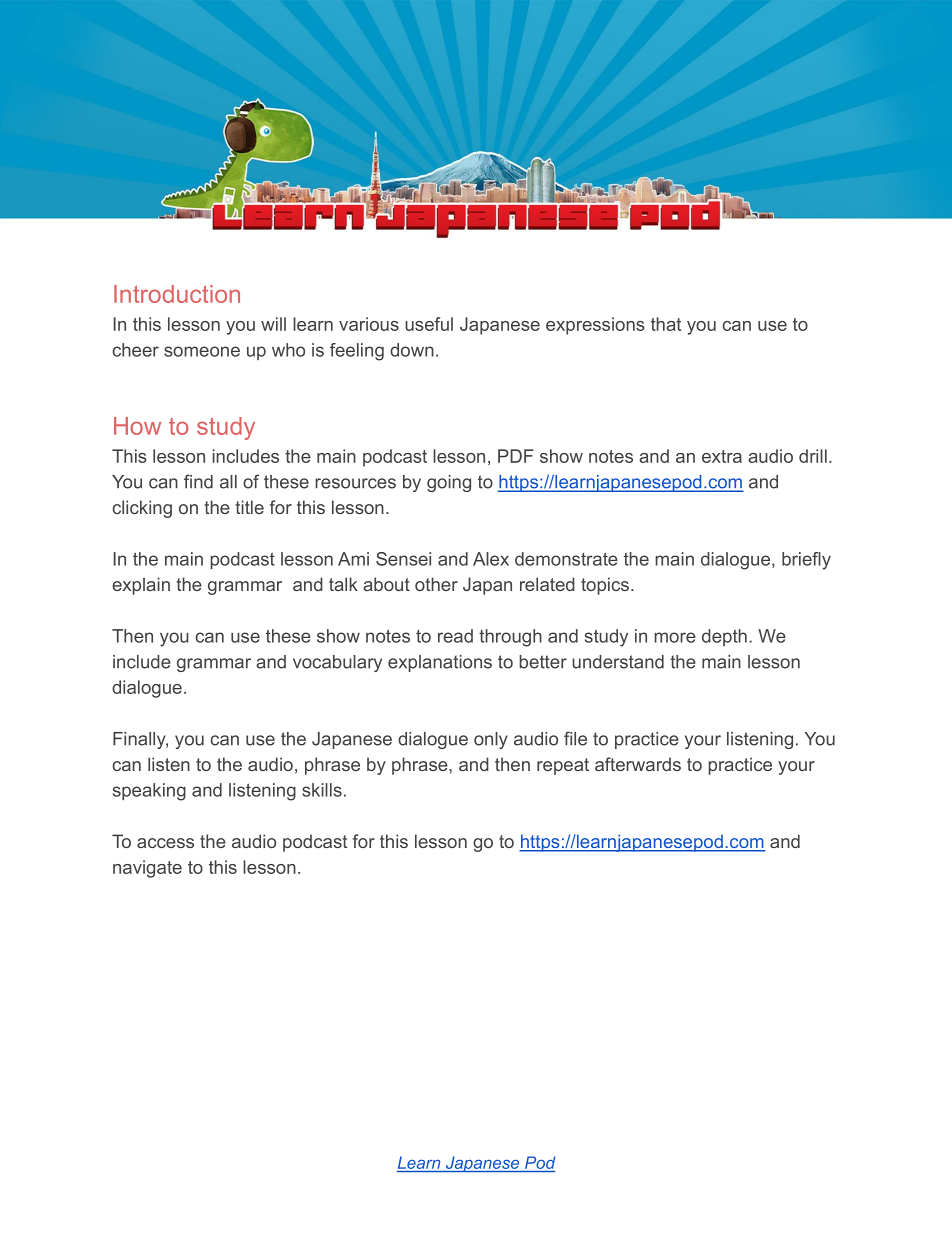 This screenshot has width=952, height=1233. What do you see at coordinates (638, 764) in the screenshot?
I see `afterwards` at bounding box center [638, 764].
